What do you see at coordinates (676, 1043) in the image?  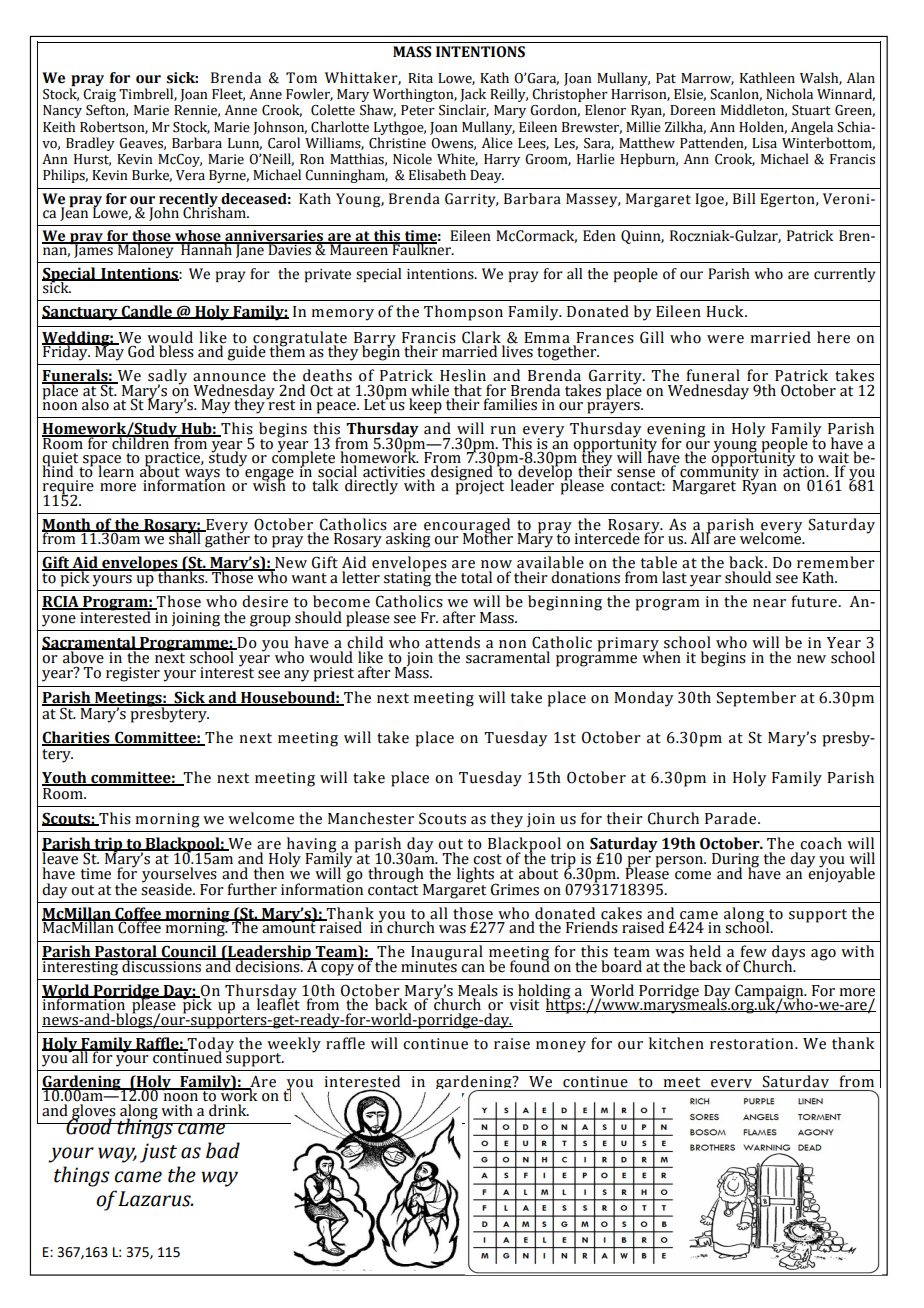 I see `kitchen` at bounding box center [676, 1043].
